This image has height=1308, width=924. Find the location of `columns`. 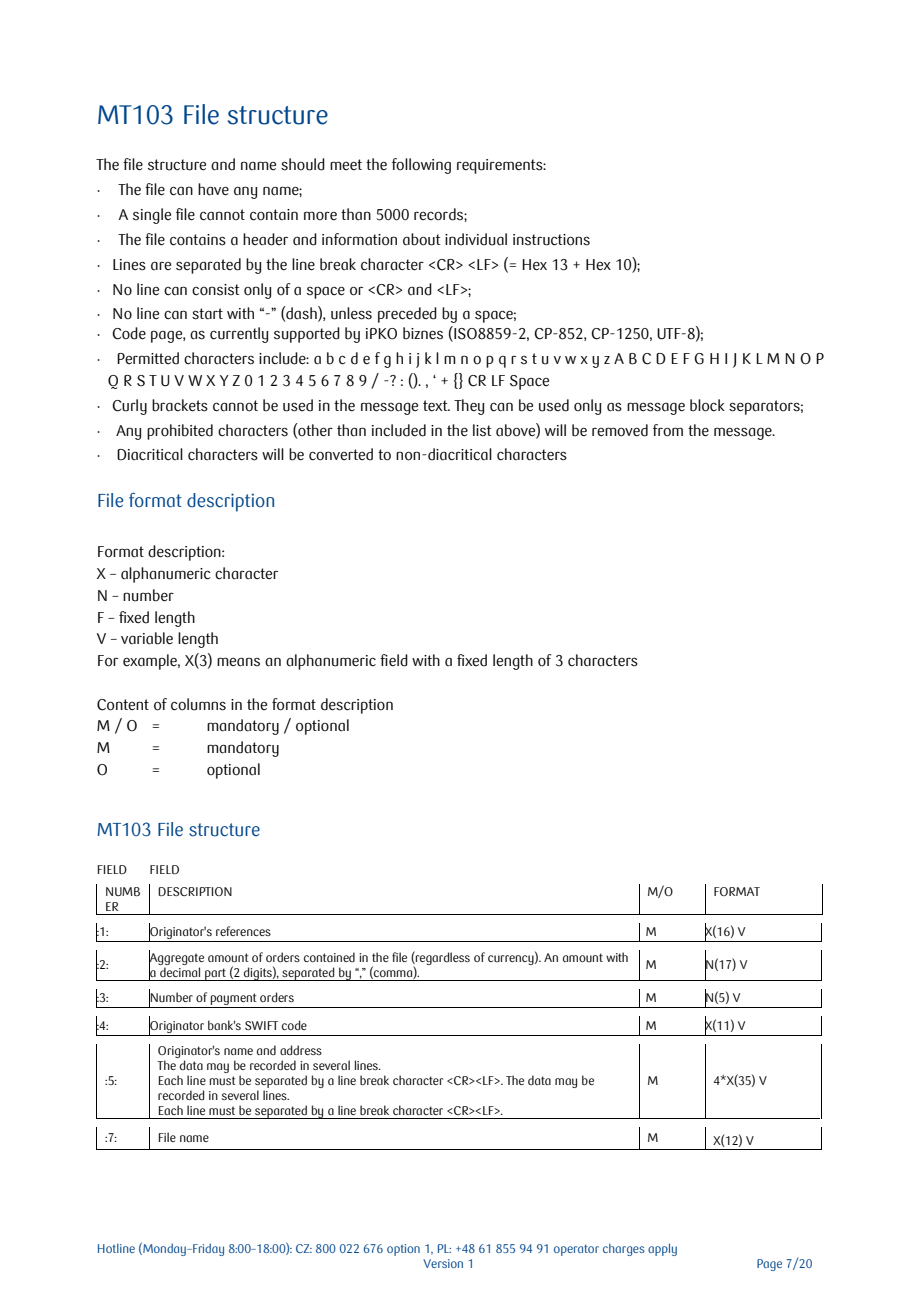

columns is located at coordinates (198, 704).
